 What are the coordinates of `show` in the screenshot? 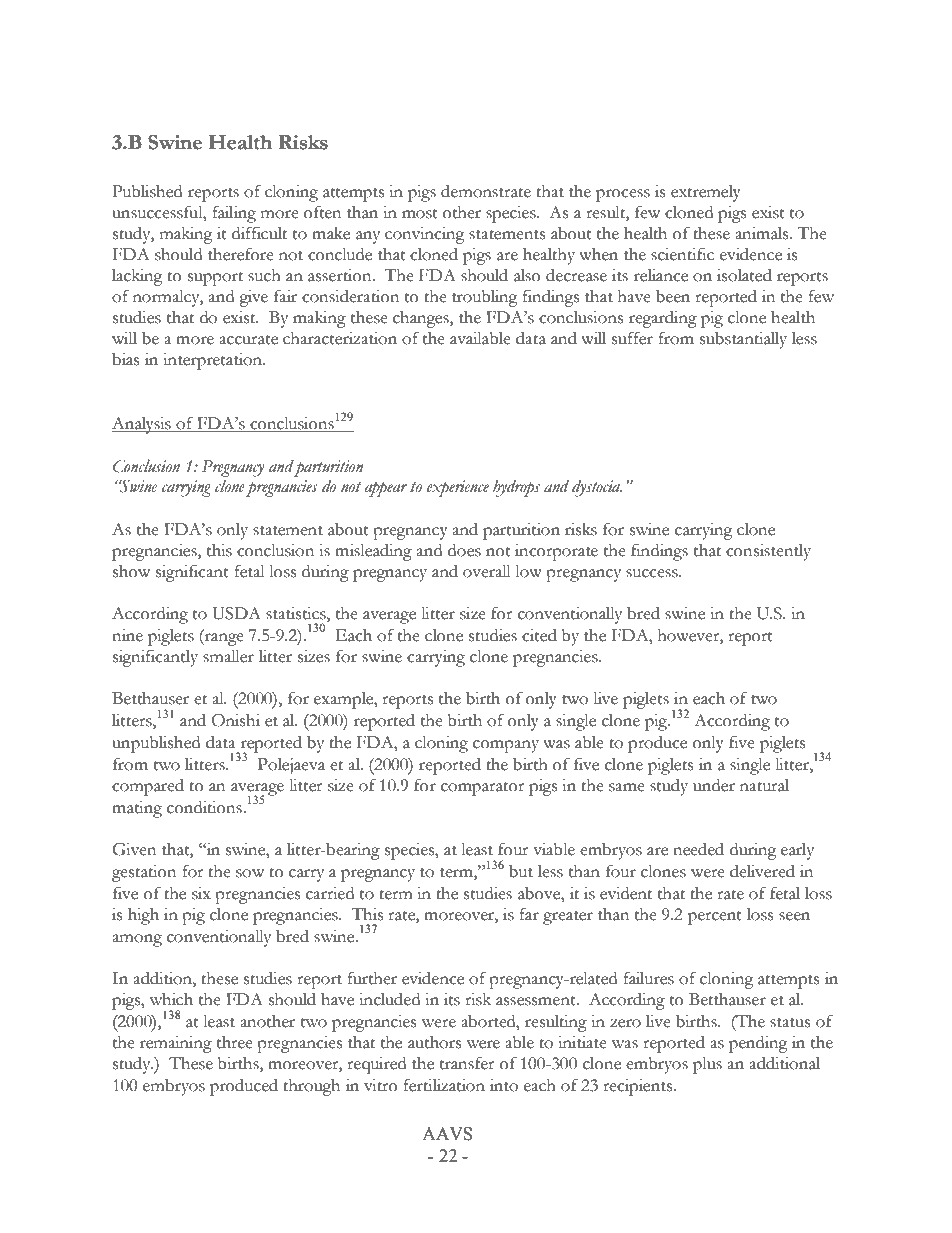 It's located at (131, 571).
